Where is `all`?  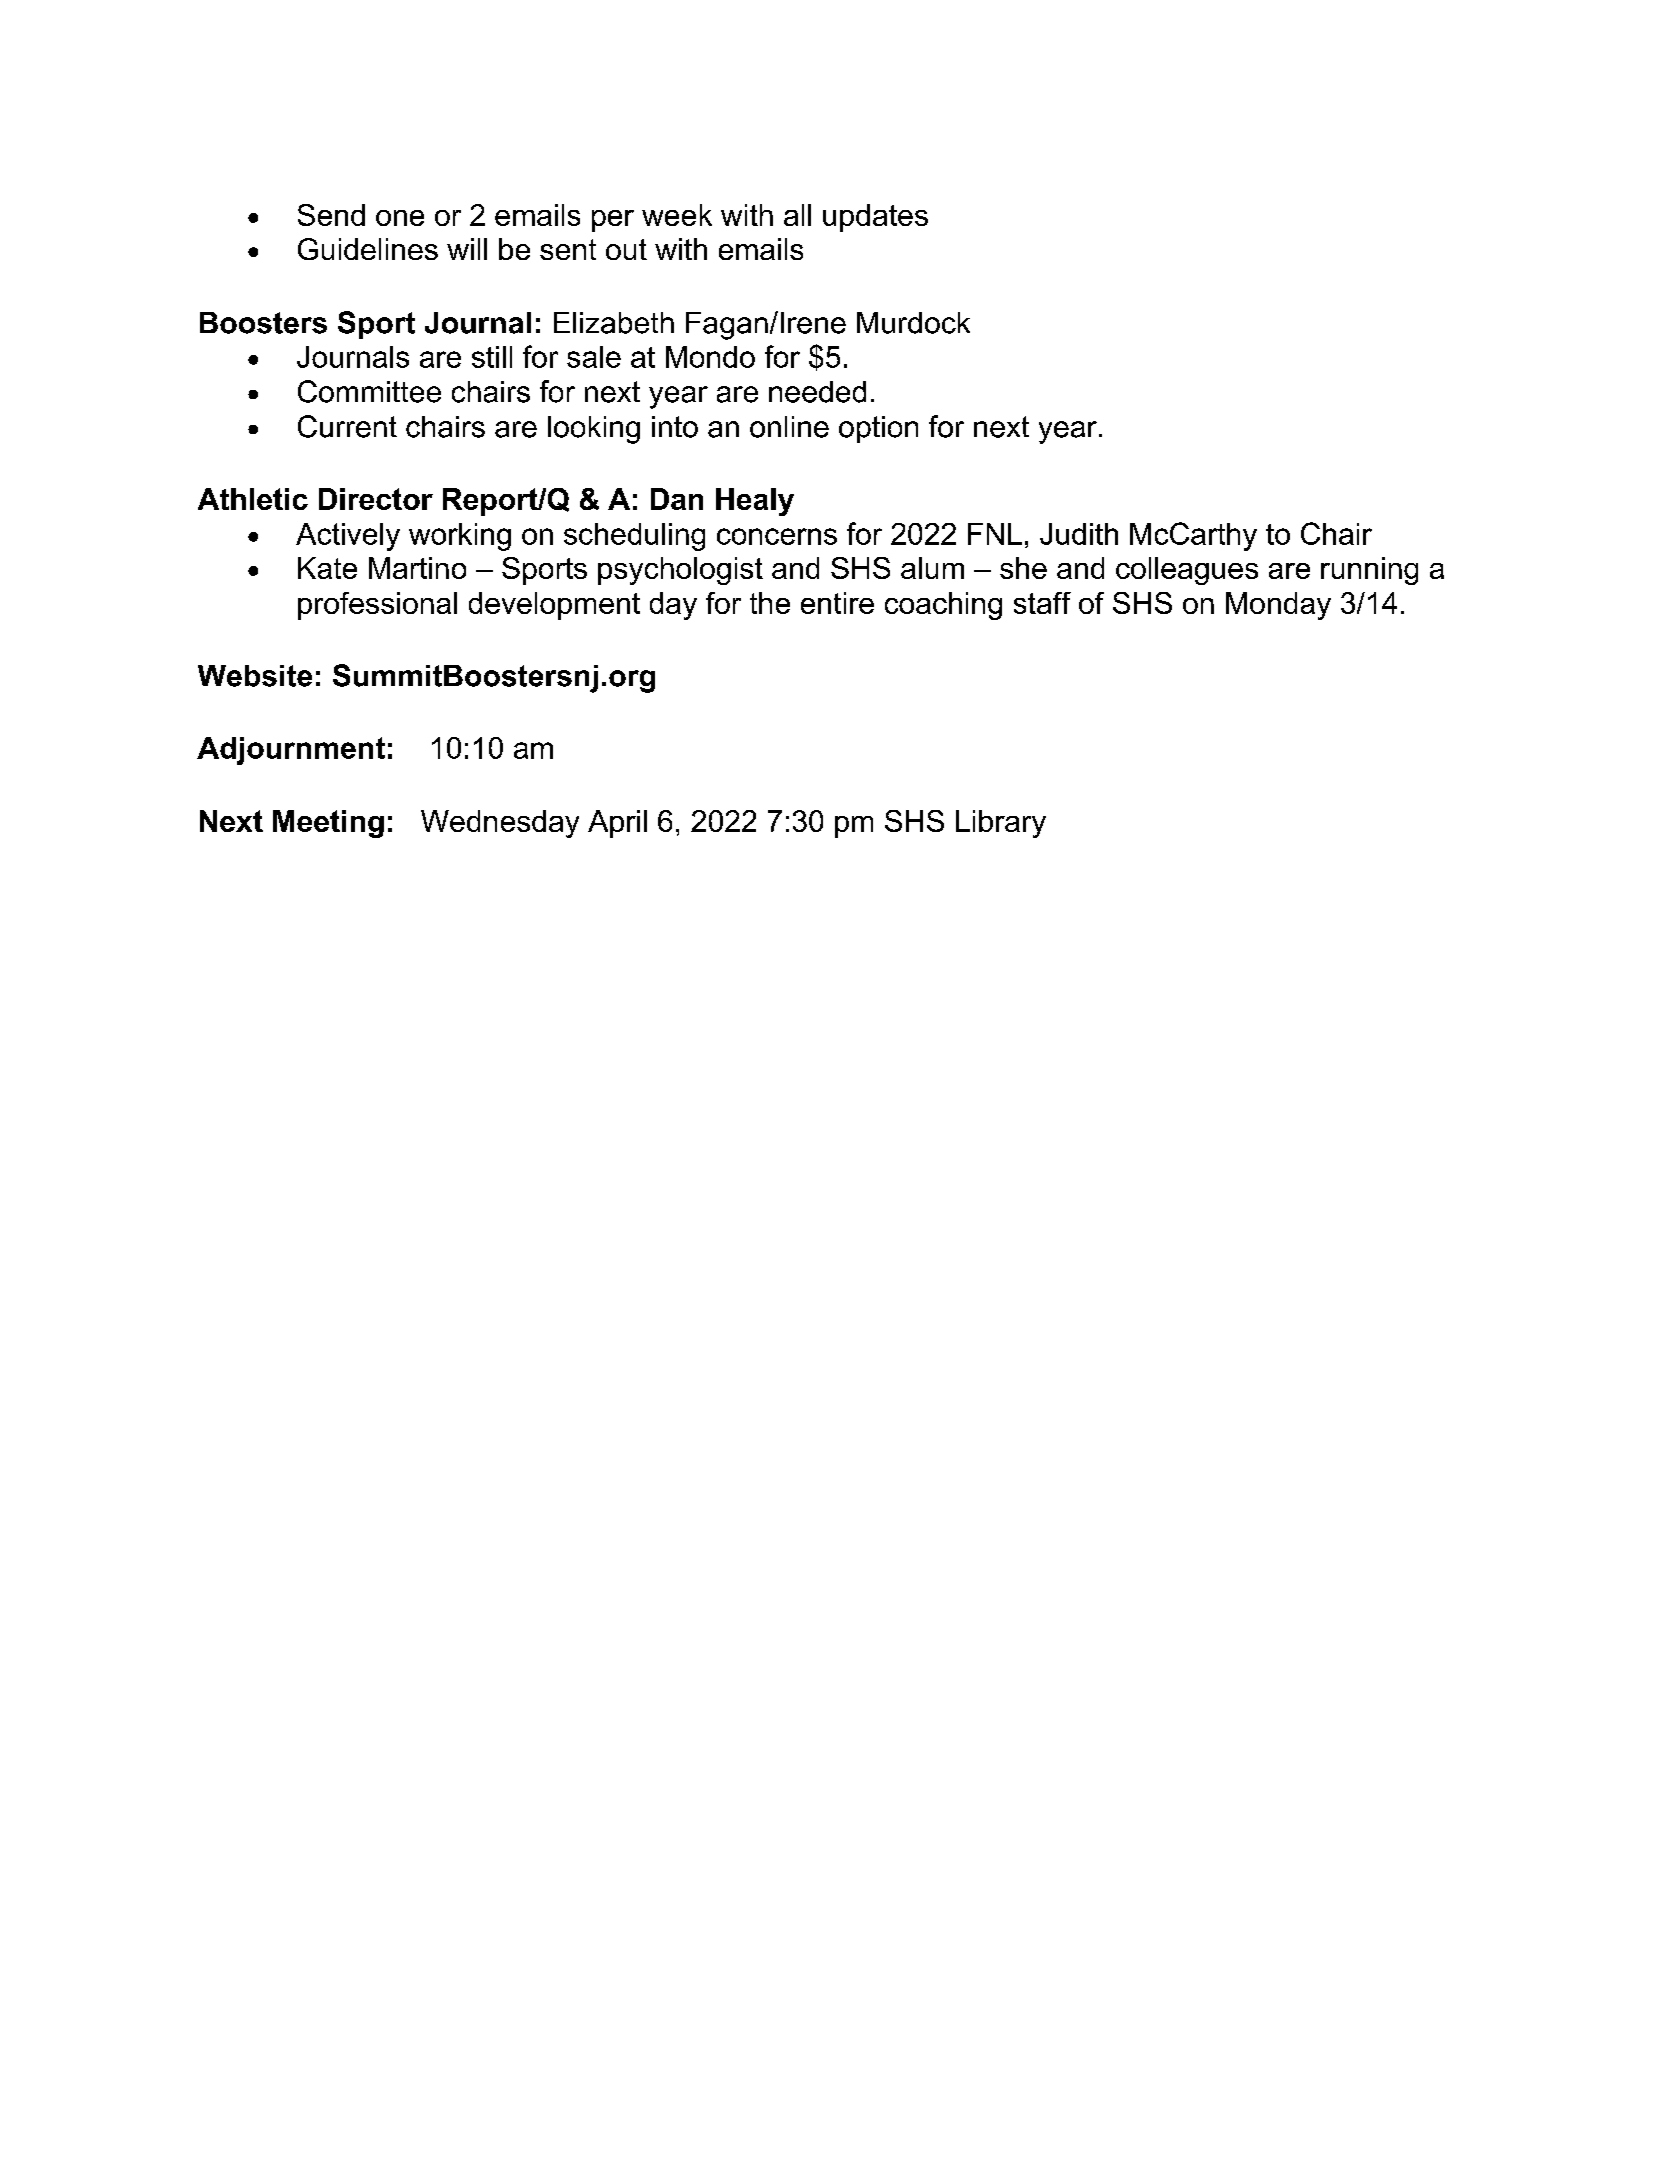
all is located at coordinates (797, 215).
